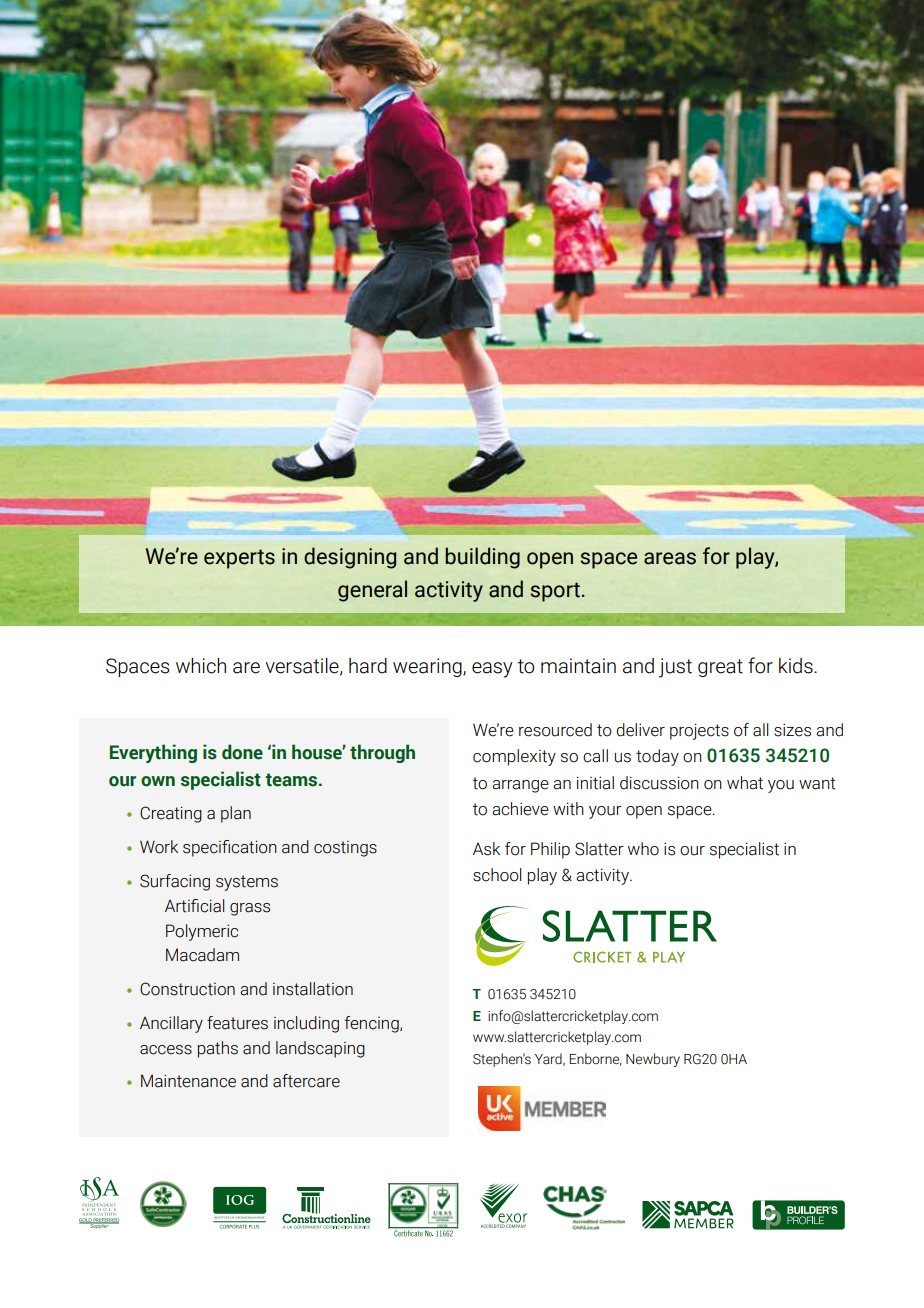 This image has height=1308, width=924. I want to click on experts, so click(239, 559).
